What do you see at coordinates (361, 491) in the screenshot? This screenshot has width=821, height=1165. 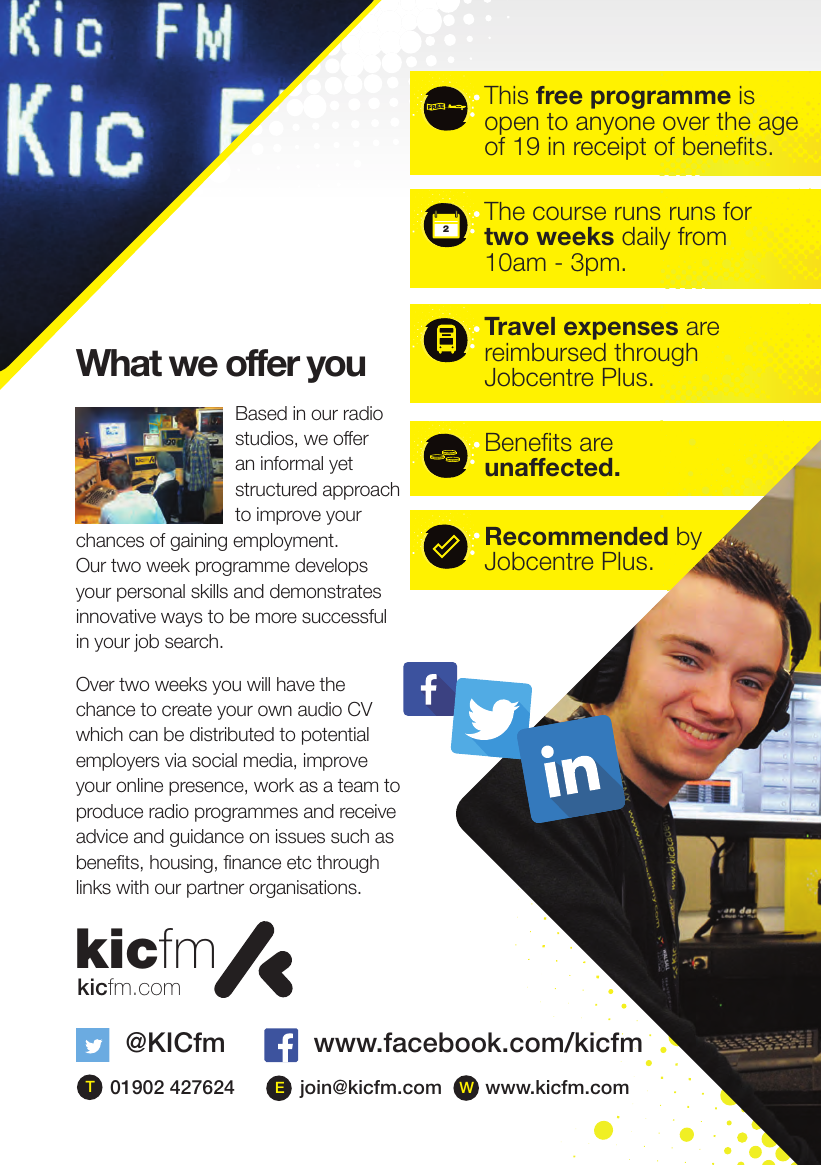 I see `approach` at bounding box center [361, 491].
